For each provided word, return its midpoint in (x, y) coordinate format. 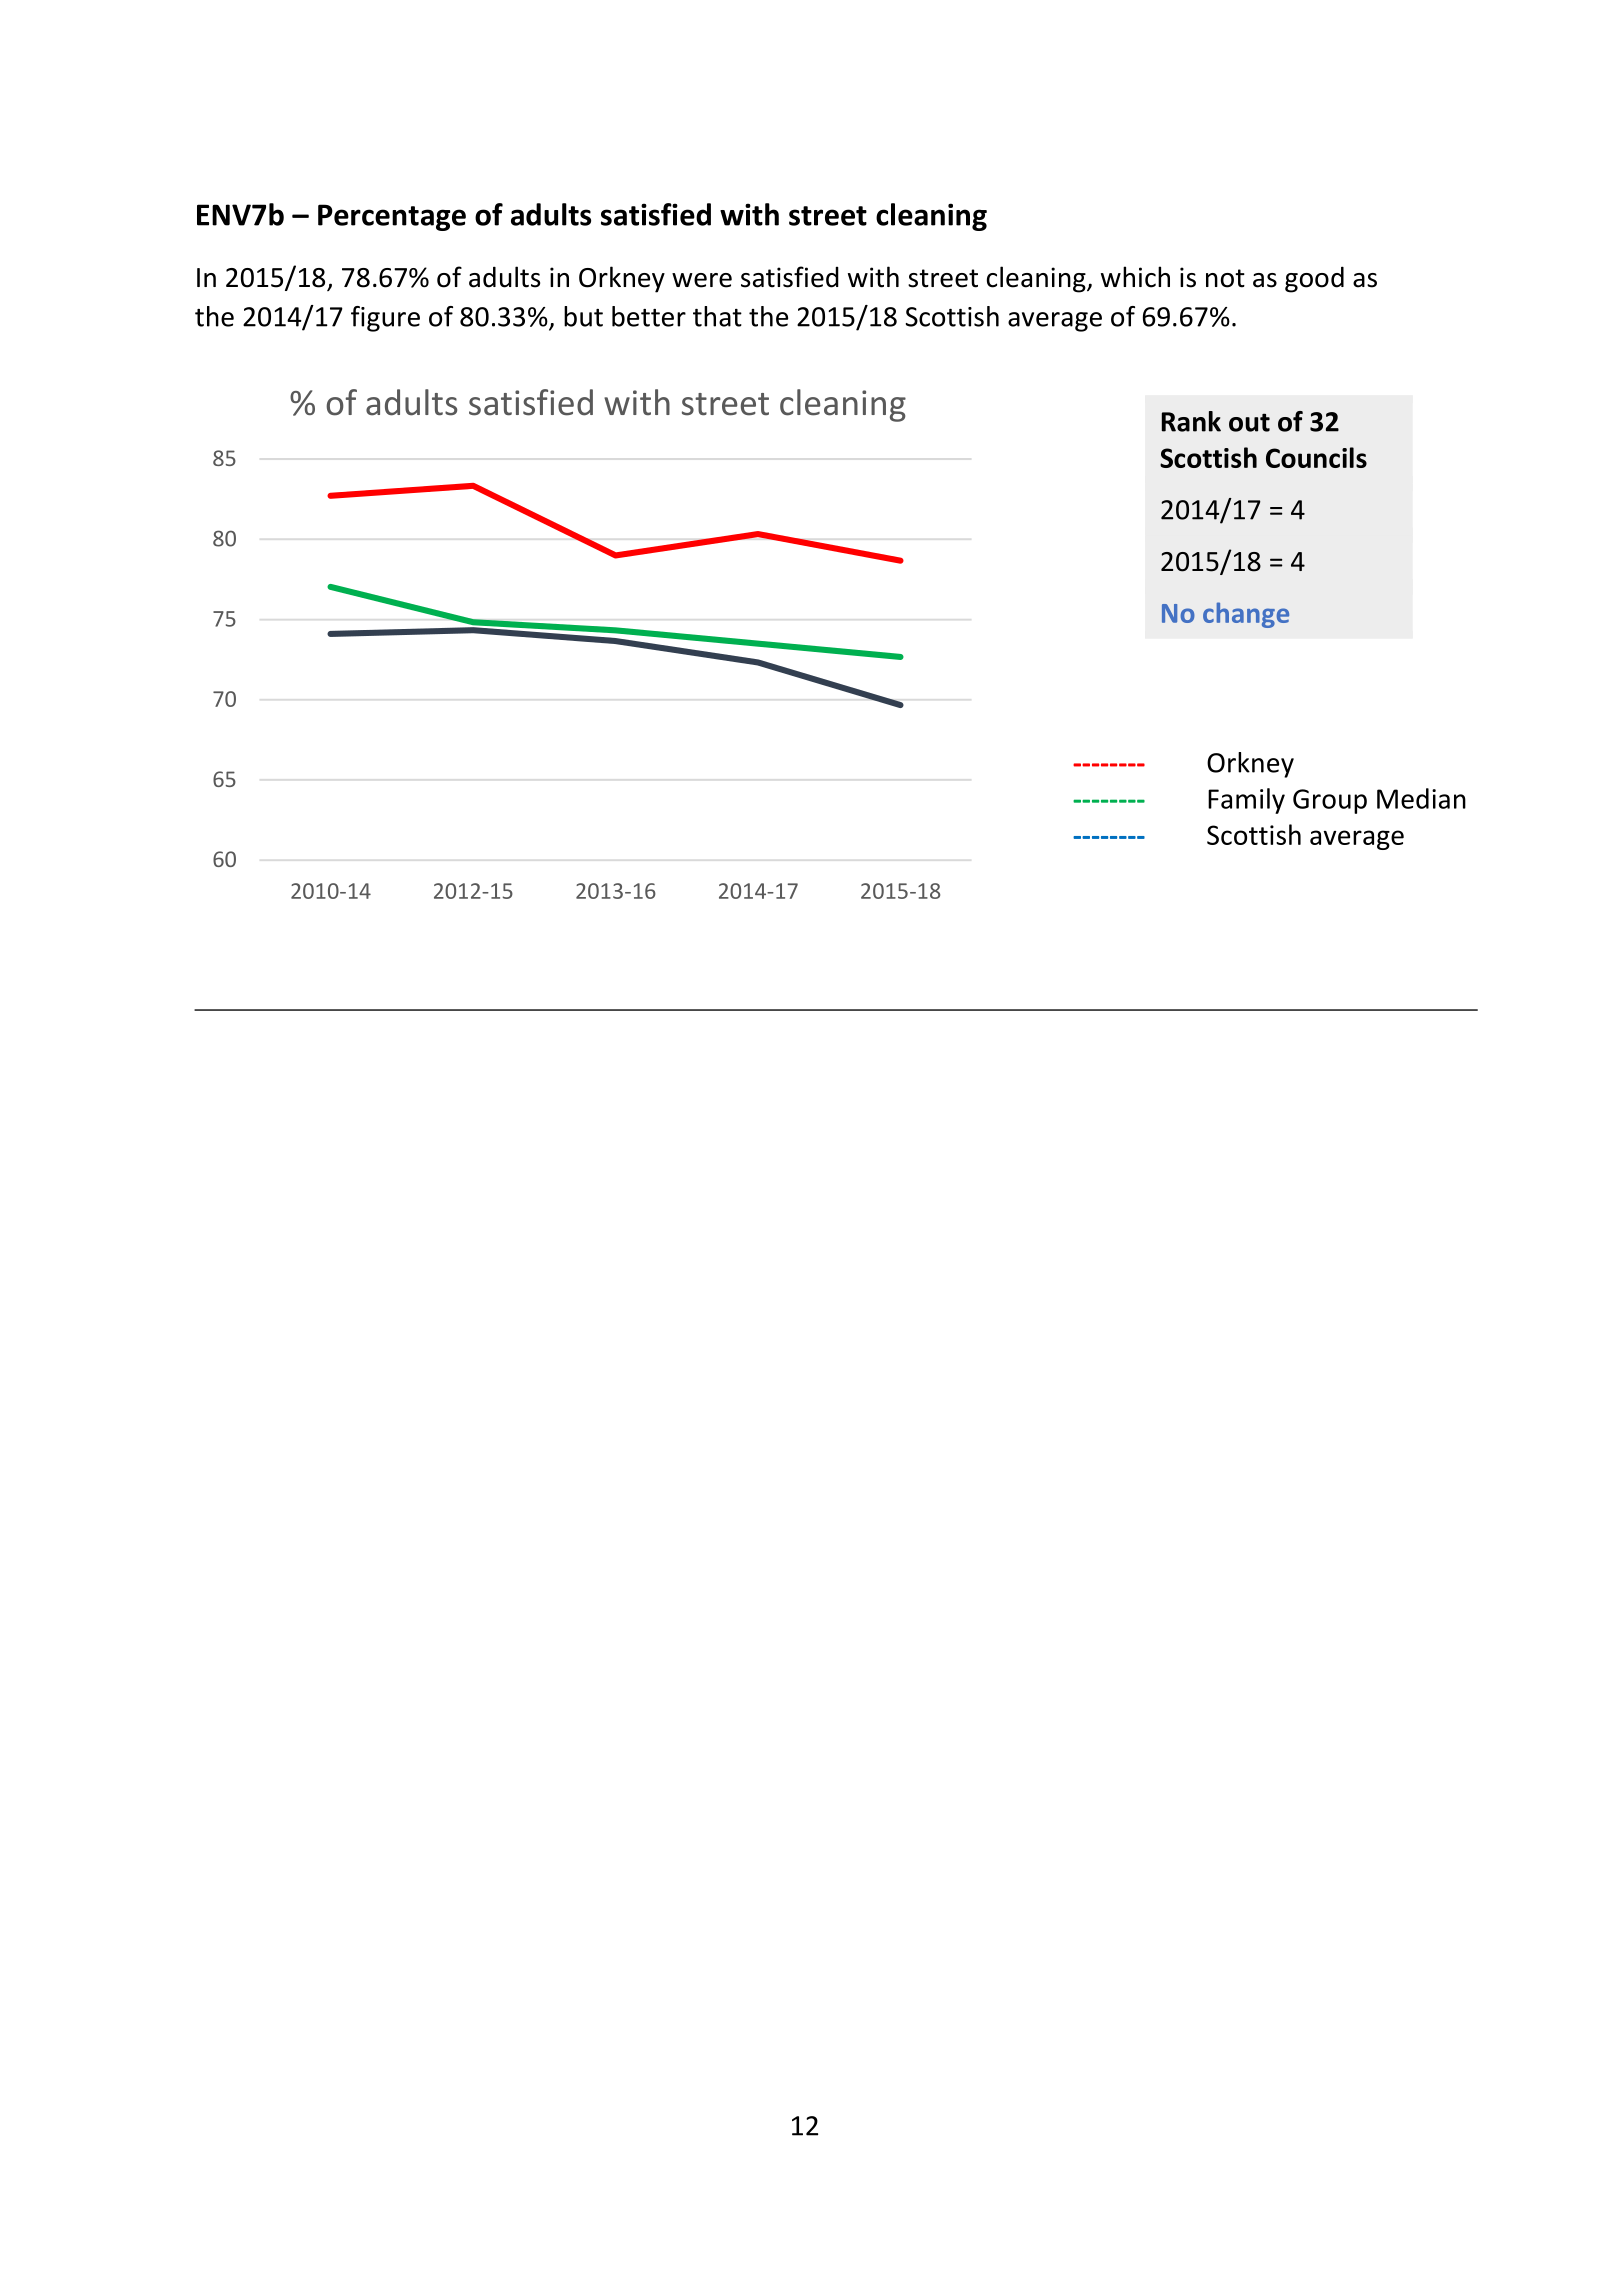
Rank (1191, 421)
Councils (1316, 457)
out (1249, 422)
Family (1246, 801)
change (1246, 615)
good (1314, 279)
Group (1330, 801)
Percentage (392, 217)
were (702, 280)
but (583, 316)
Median (1421, 798)
